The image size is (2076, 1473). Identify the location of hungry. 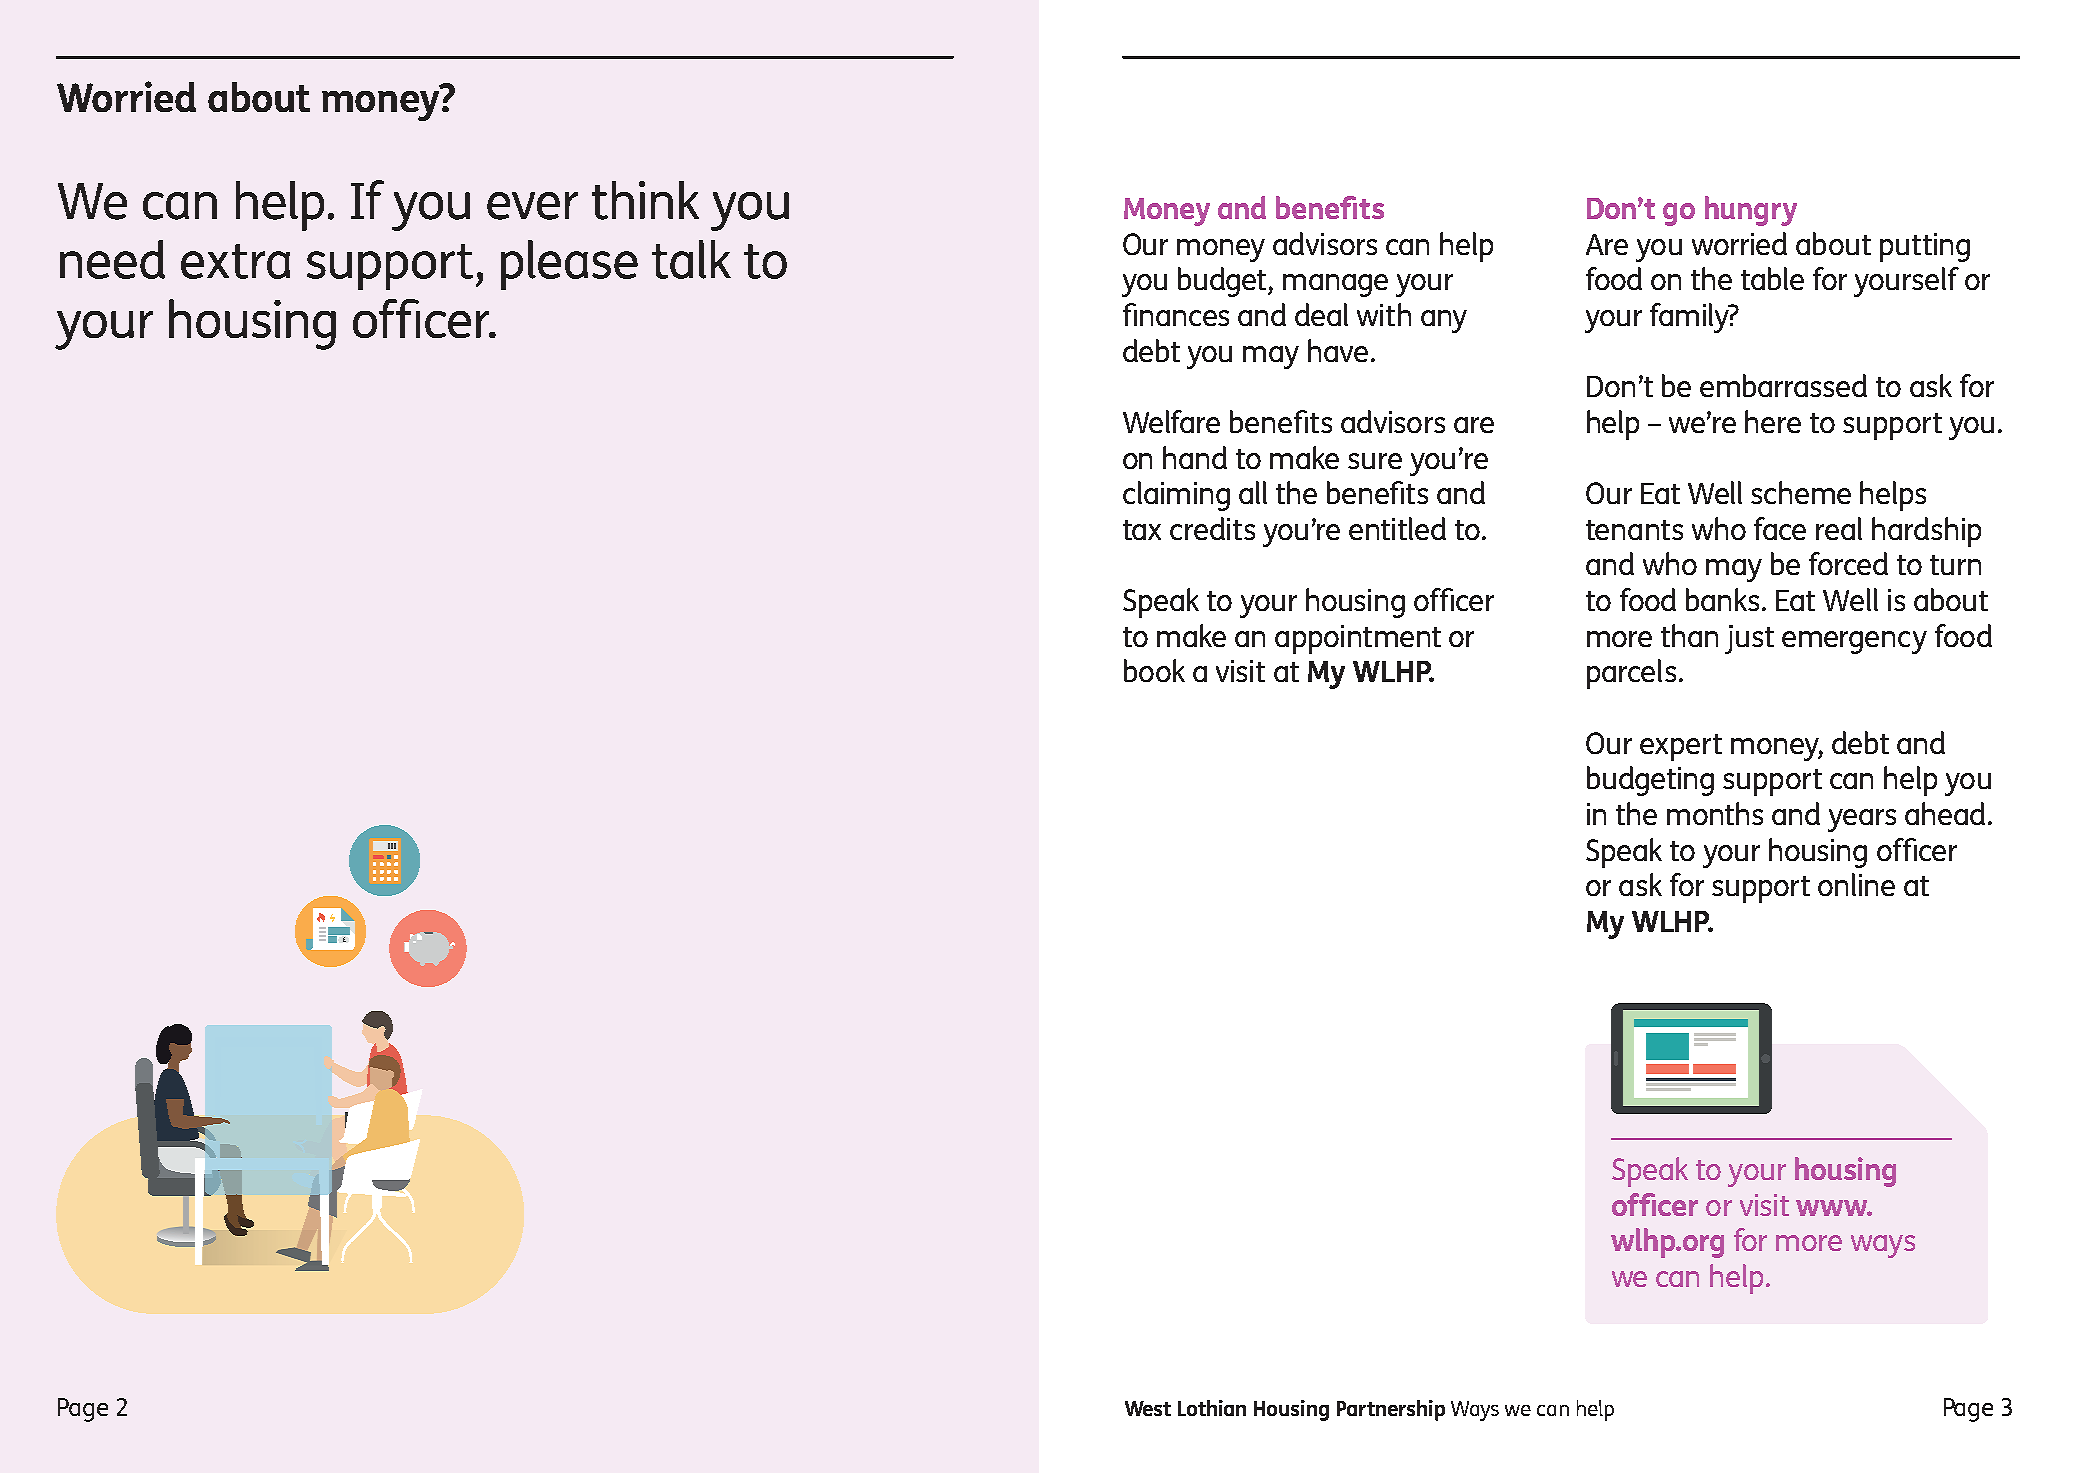
(1751, 211).
